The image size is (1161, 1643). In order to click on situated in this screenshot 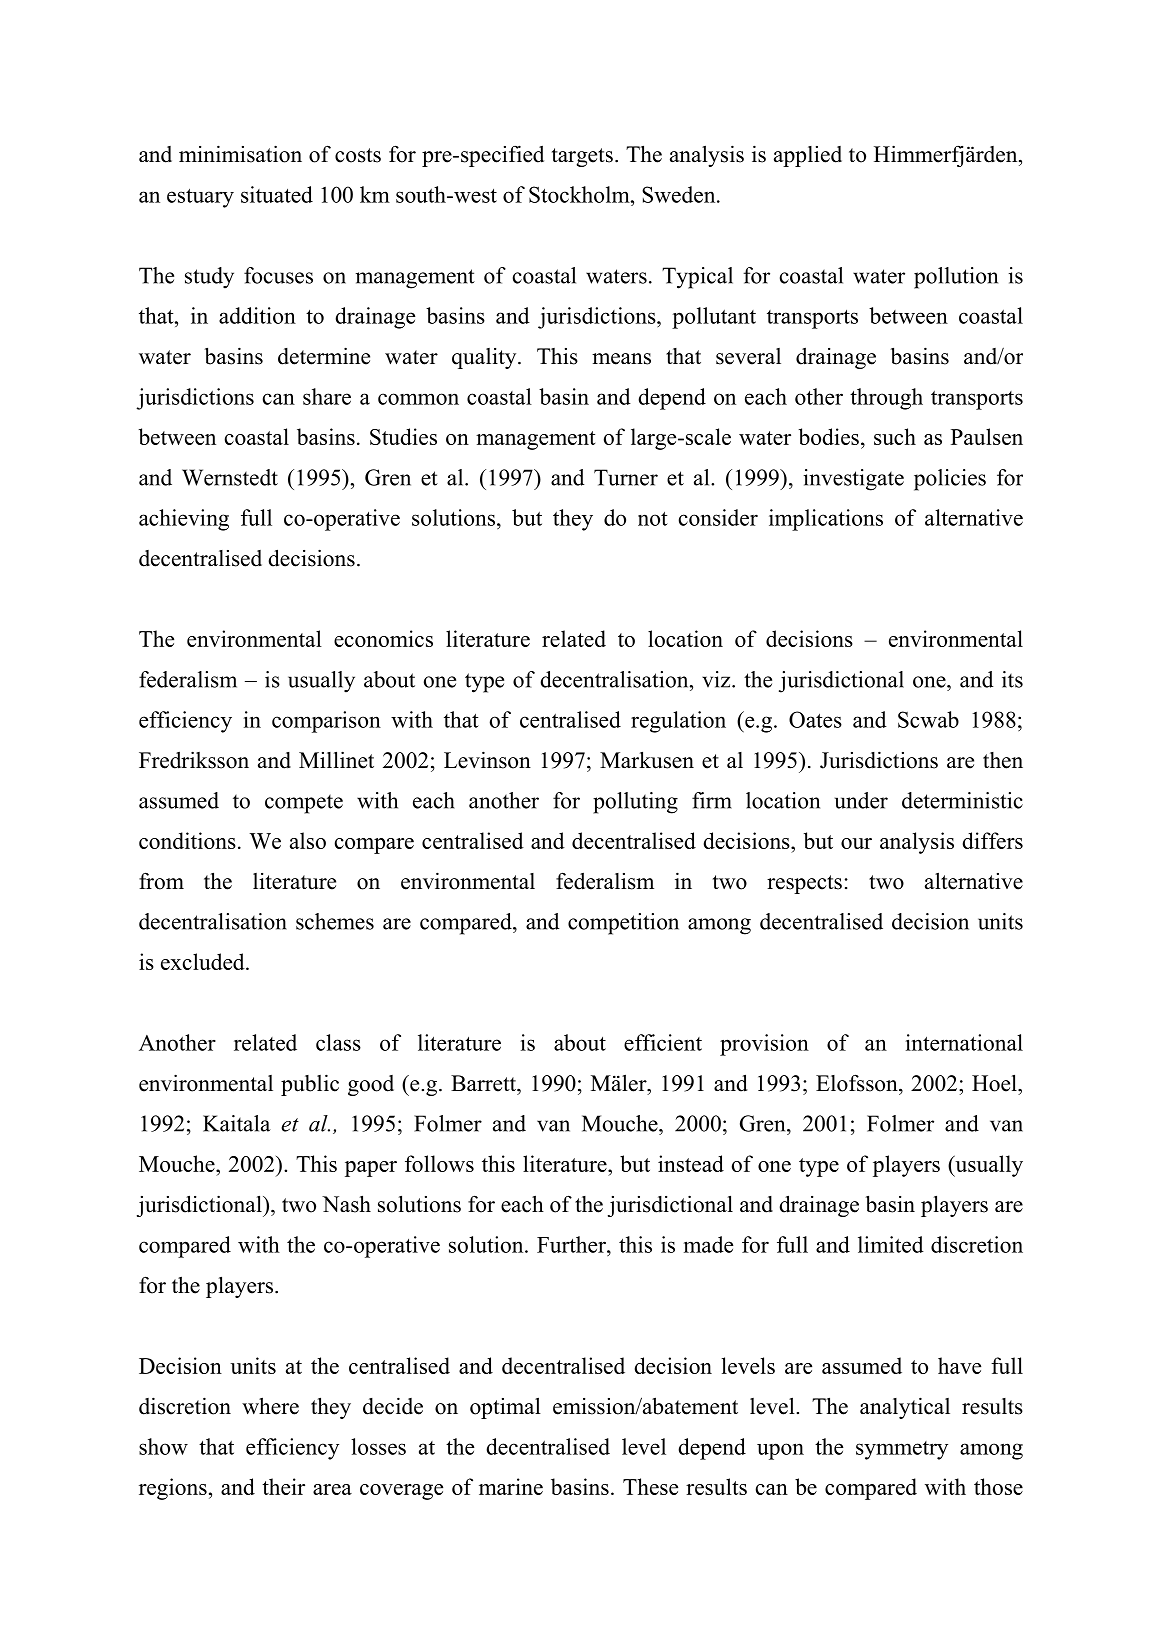, I will do `click(277, 194)`.
